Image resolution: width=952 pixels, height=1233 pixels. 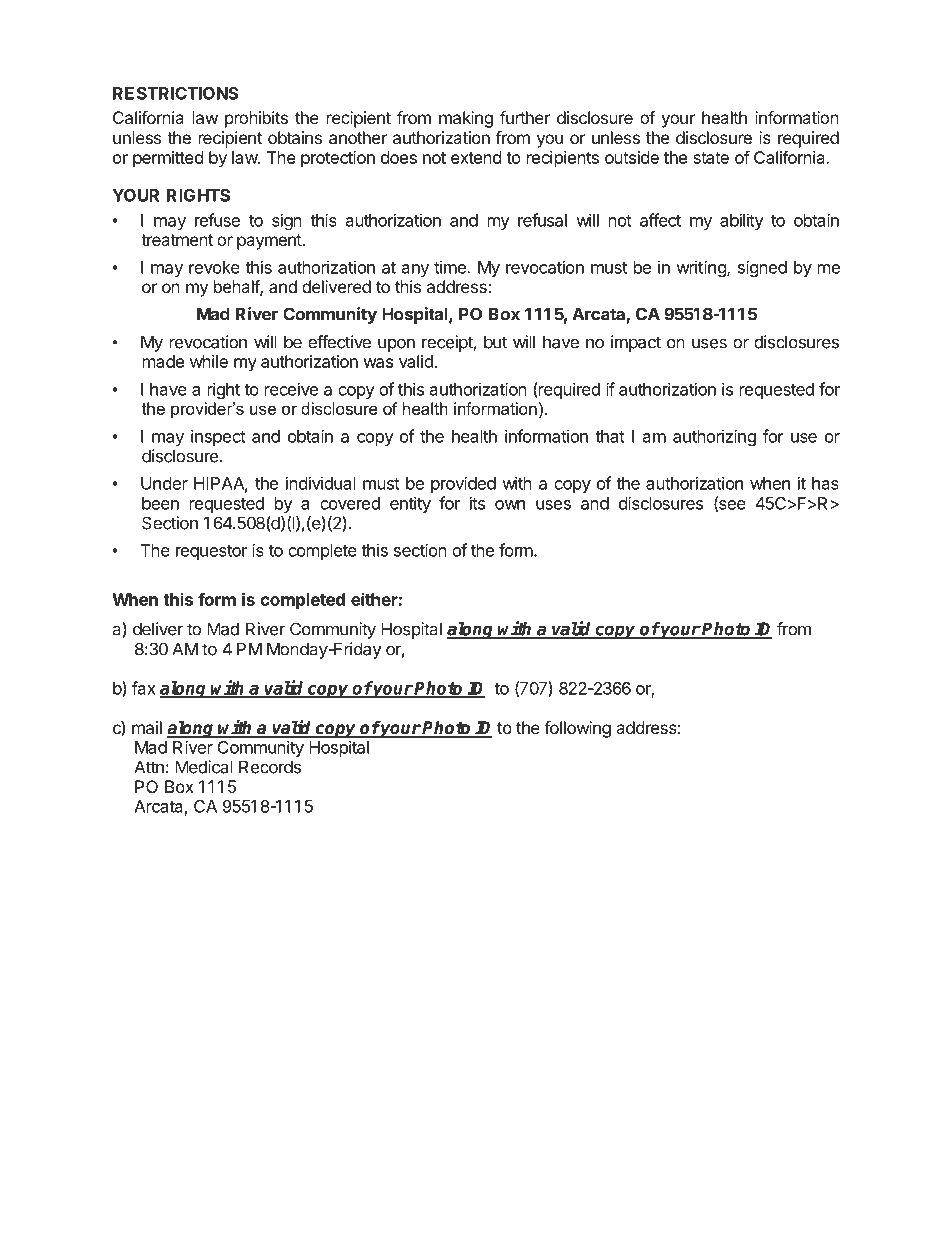 What do you see at coordinates (742, 221) in the image?
I see `ability` at bounding box center [742, 221].
